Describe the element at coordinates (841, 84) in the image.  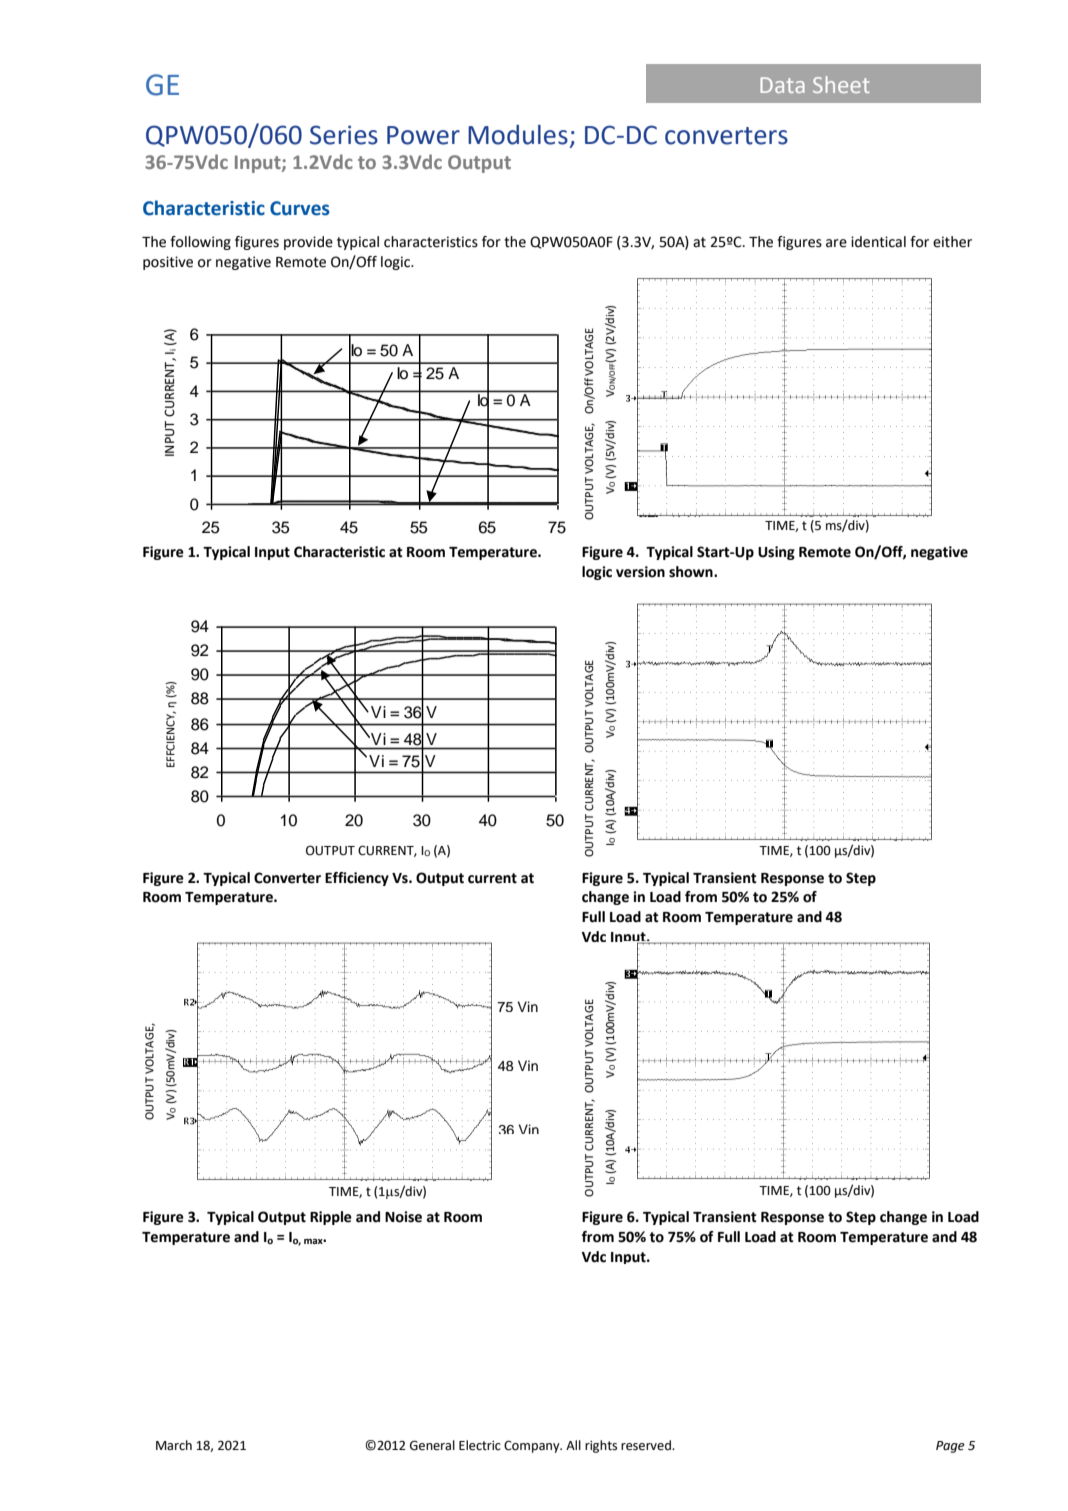
I see `Sheet` at that location.
